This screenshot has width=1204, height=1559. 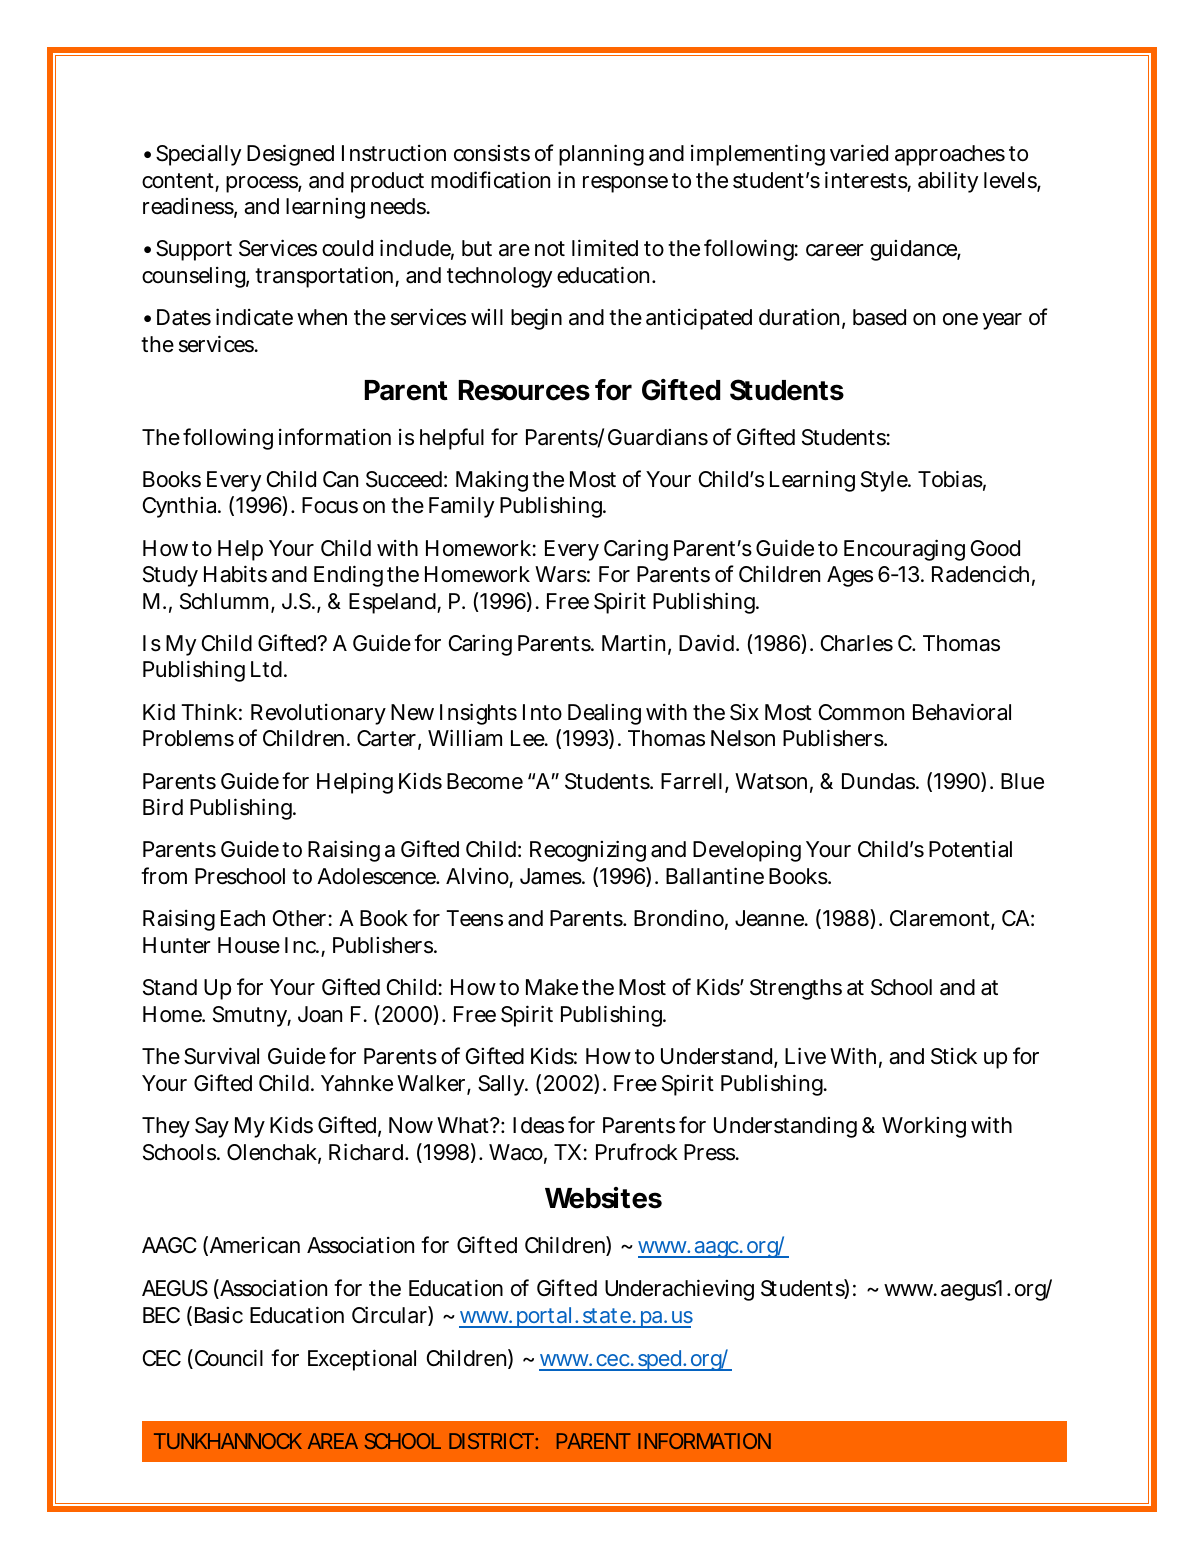 What do you see at coordinates (625, 184) in the screenshot?
I see `response` at bounding box center [625, 184].
